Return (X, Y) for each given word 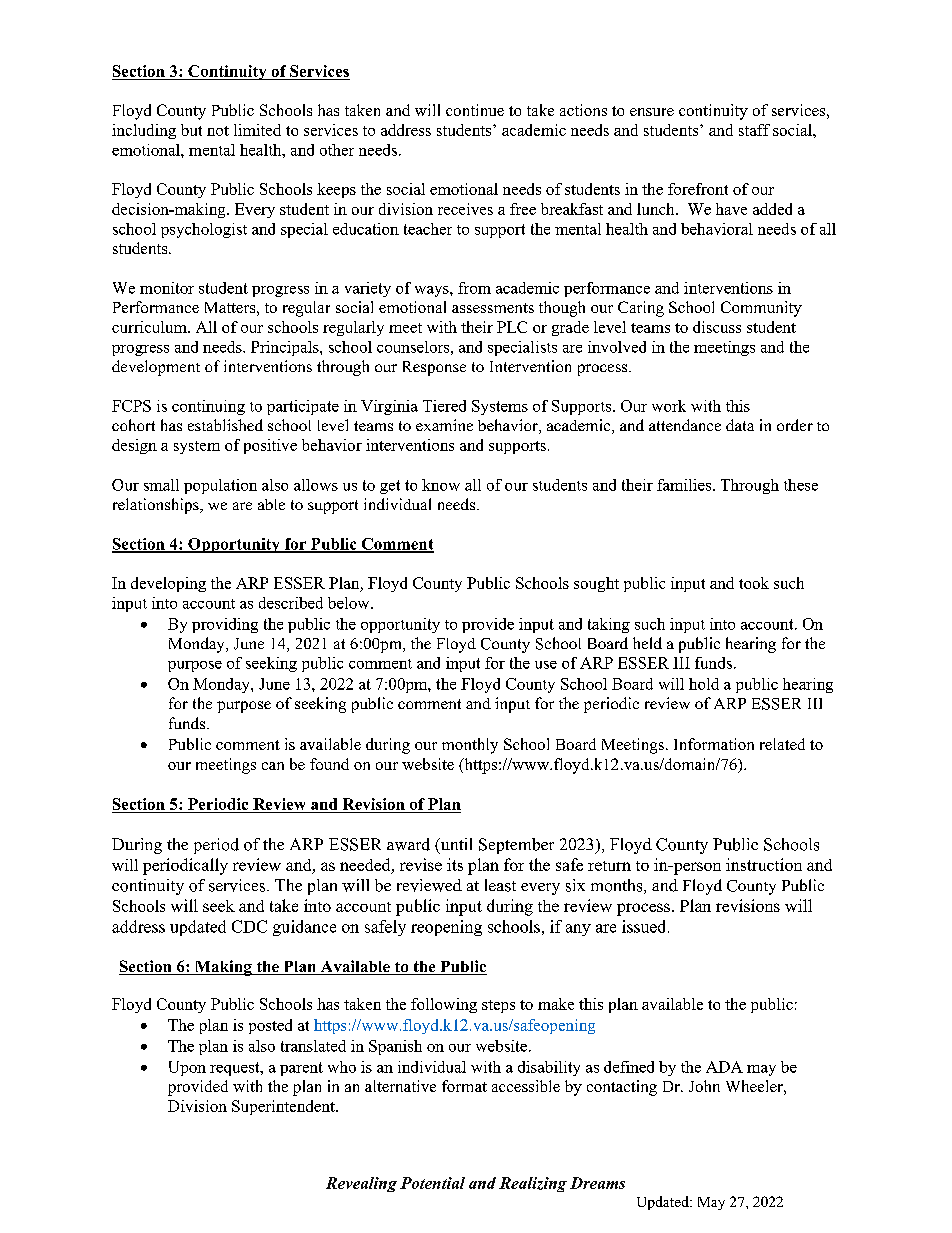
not (218, 131)
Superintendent (284, 1107)
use (546, 665)
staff (754, 130)
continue (475, 110)
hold (704, 684)
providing (225, 625)
